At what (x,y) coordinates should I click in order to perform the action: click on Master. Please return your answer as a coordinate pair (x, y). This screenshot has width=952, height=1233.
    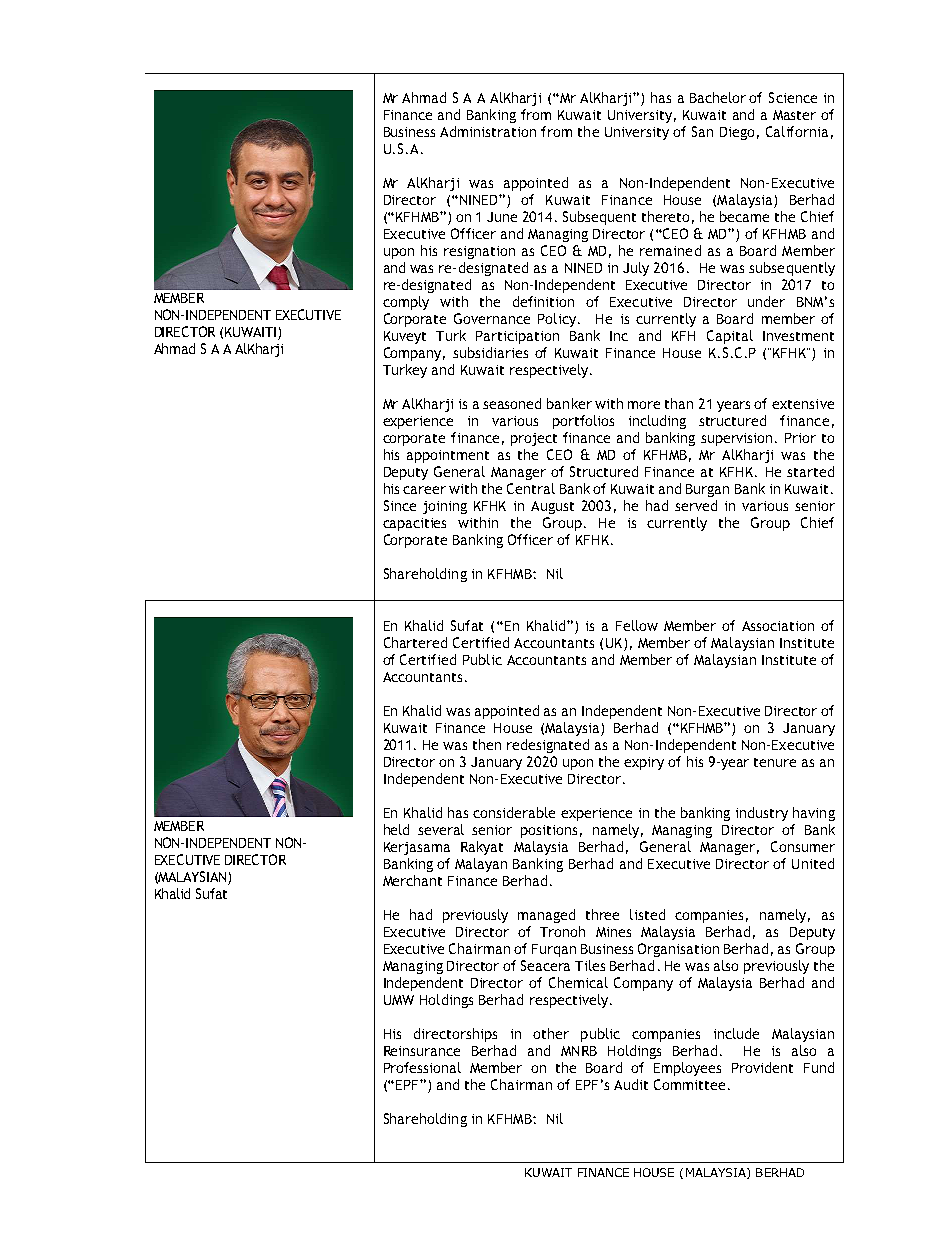
    Looking at the image, I should click on (794, 115).
